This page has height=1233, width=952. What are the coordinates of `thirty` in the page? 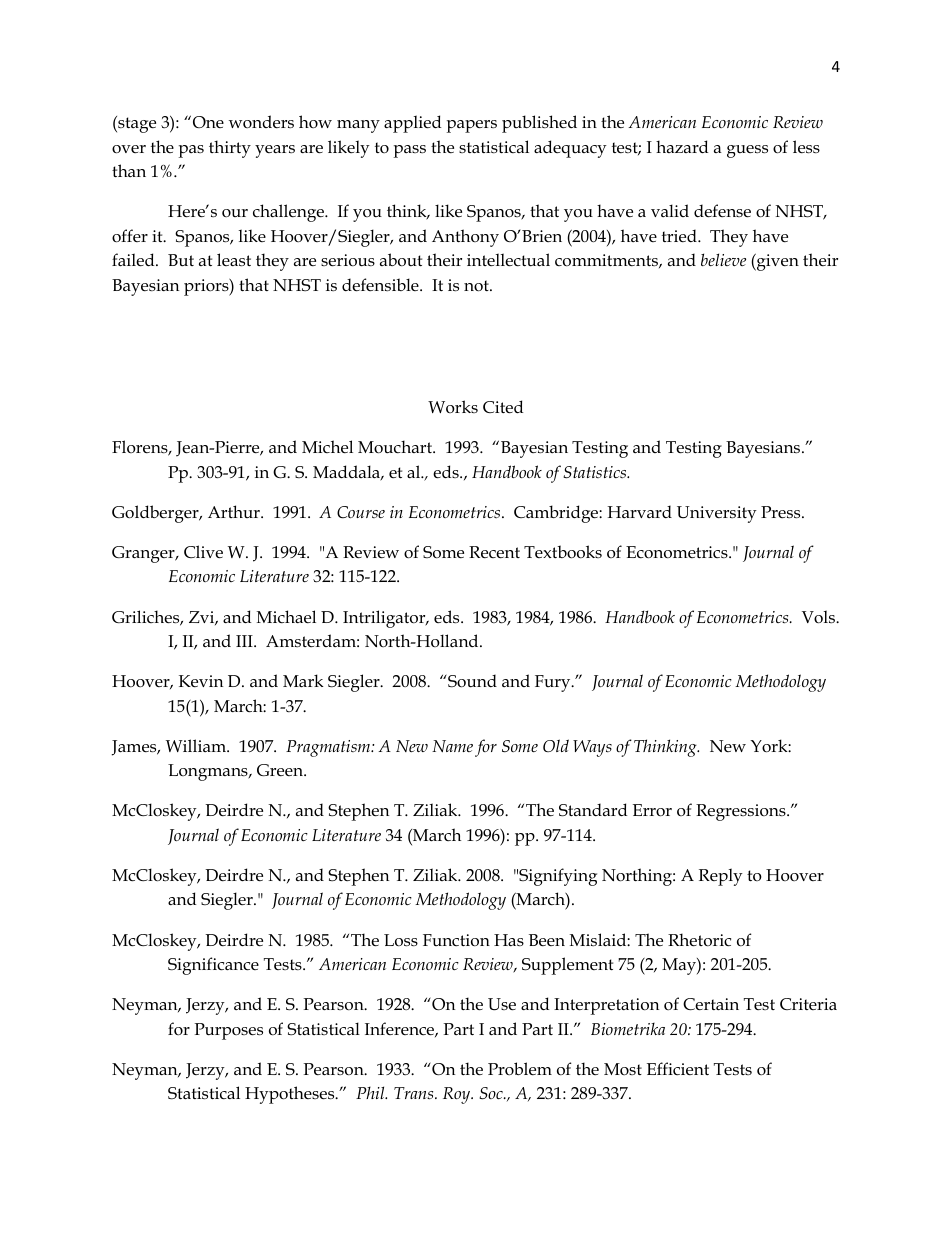 It's located at (230, 149).
